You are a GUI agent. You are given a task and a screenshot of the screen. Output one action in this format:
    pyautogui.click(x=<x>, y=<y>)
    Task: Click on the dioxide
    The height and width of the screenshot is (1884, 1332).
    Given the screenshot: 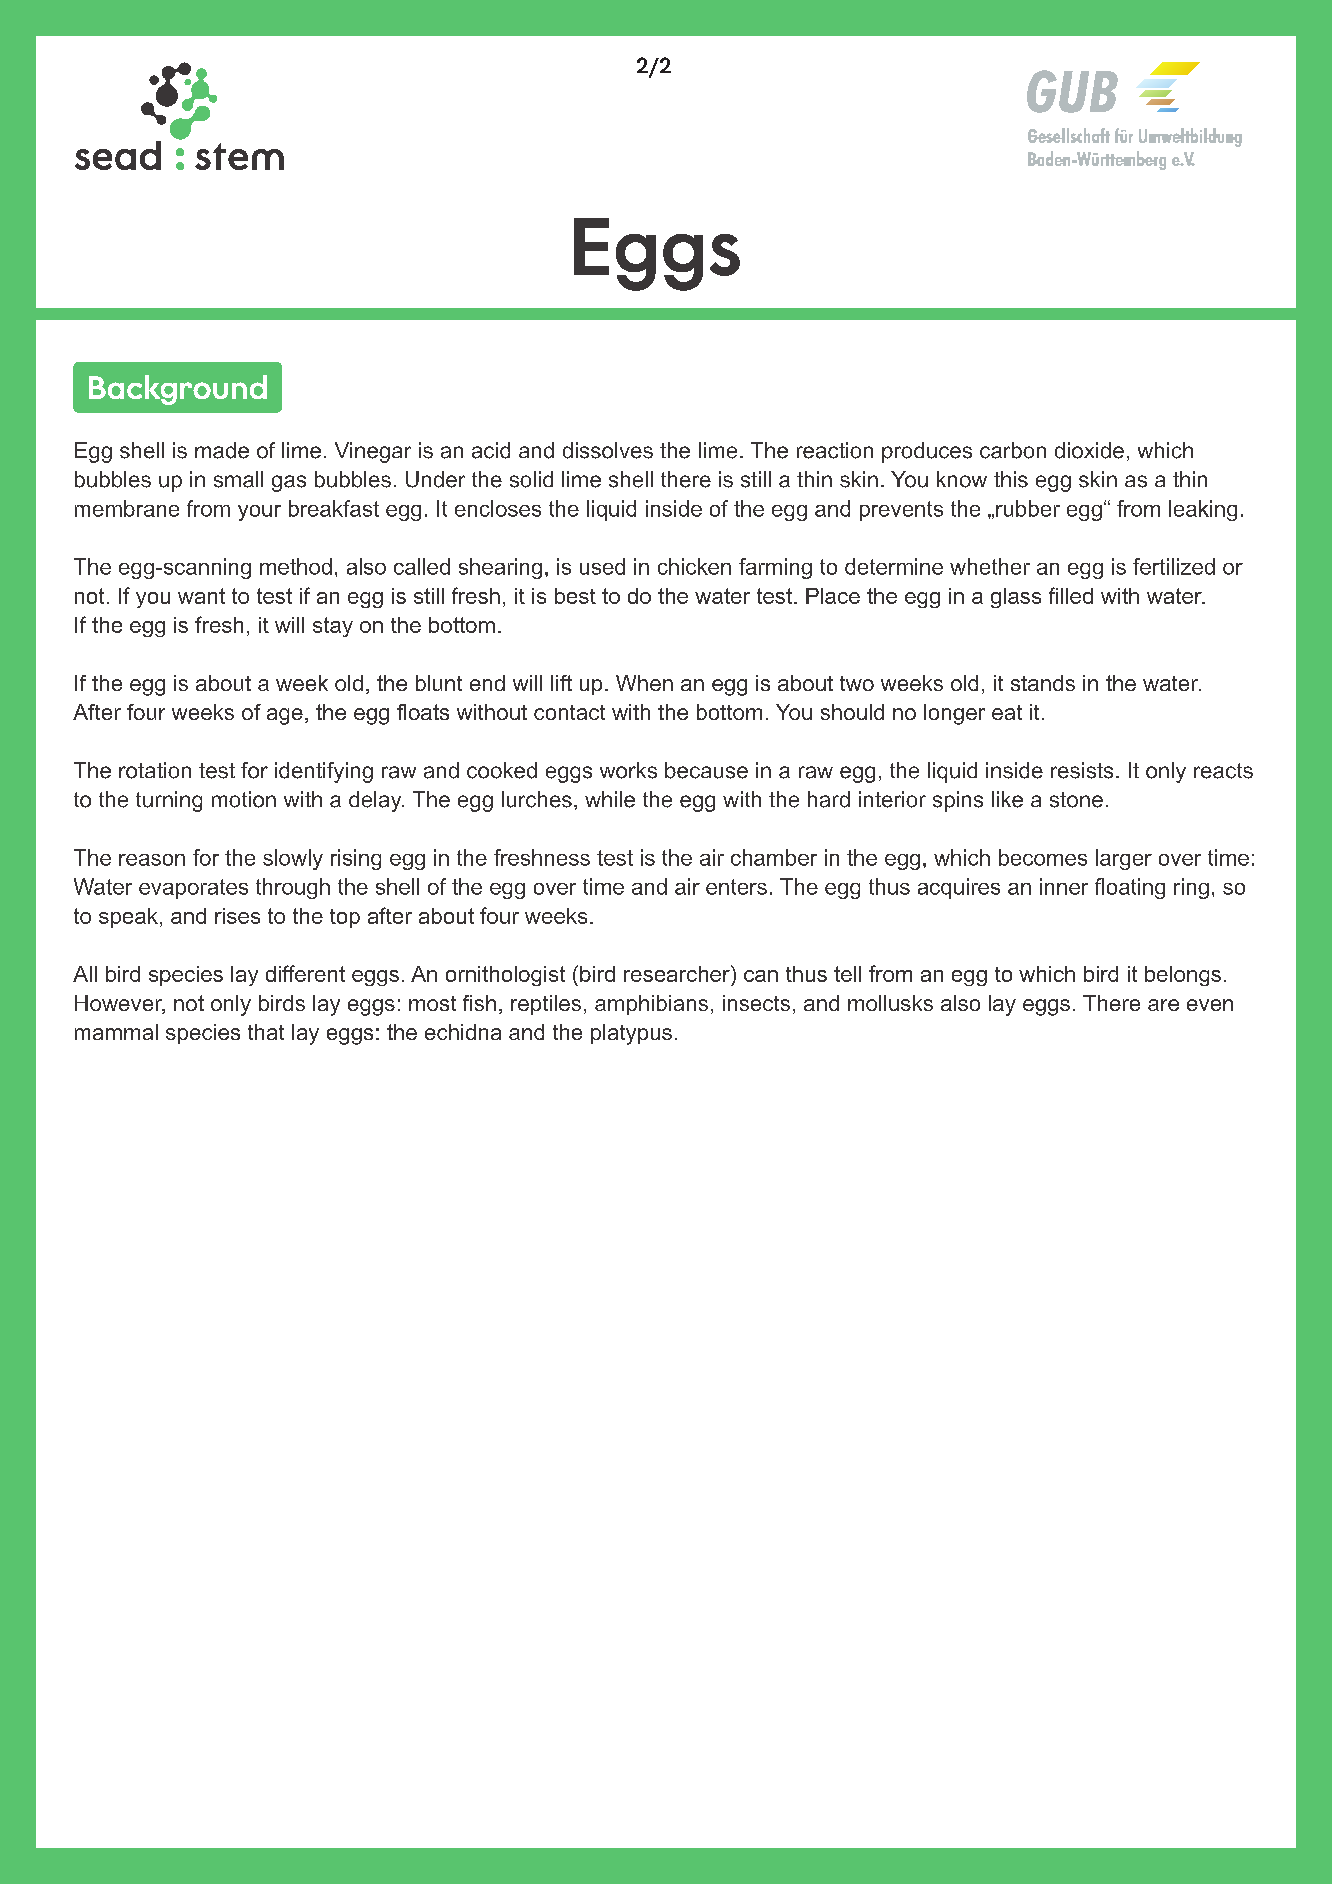 What is the action you would take?
    pyautogui.click(x=1089, y=450)
